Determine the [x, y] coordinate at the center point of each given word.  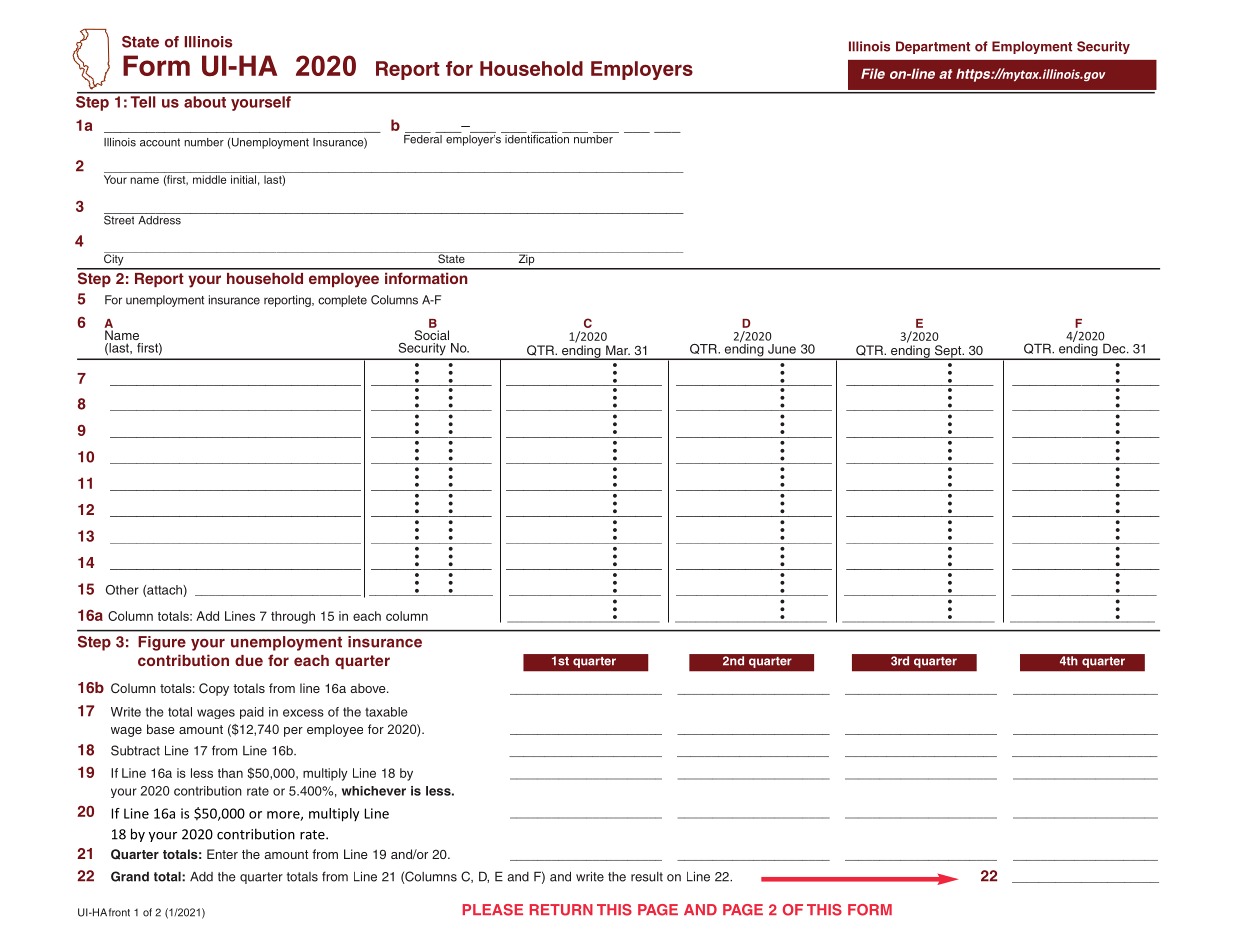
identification [537, 138]
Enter [222, 854]
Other [122, 590]
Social [431, 335]
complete [342, 301]
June [782, 349]
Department [933, 47]
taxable [386, 712]
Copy [214, 689]
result [647, 877]
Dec [1115, 348]
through [293, 617]
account [160, 142]
